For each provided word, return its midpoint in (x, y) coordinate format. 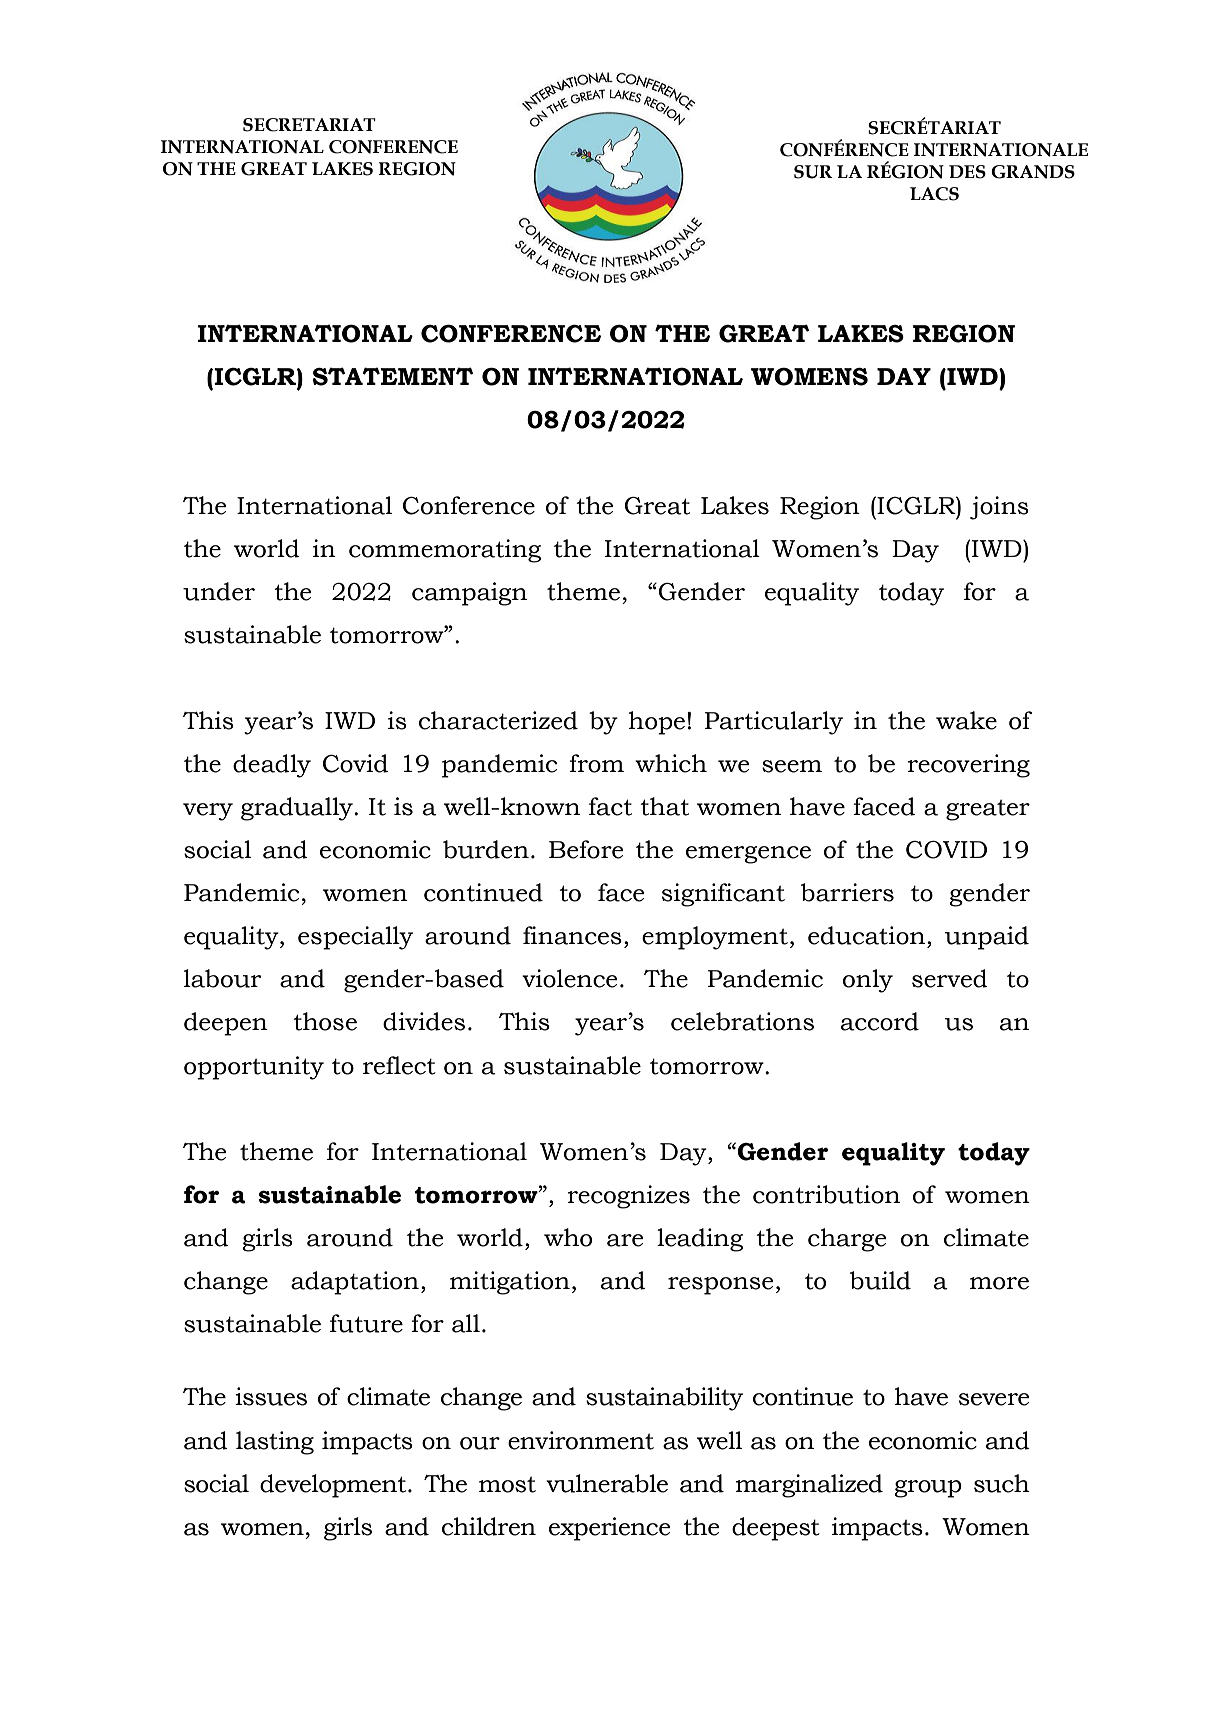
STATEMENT (393, 376)
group (928, 1489)
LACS (934, 194)
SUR (813, 172)
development (334, 1486)
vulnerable (607, 1483)
